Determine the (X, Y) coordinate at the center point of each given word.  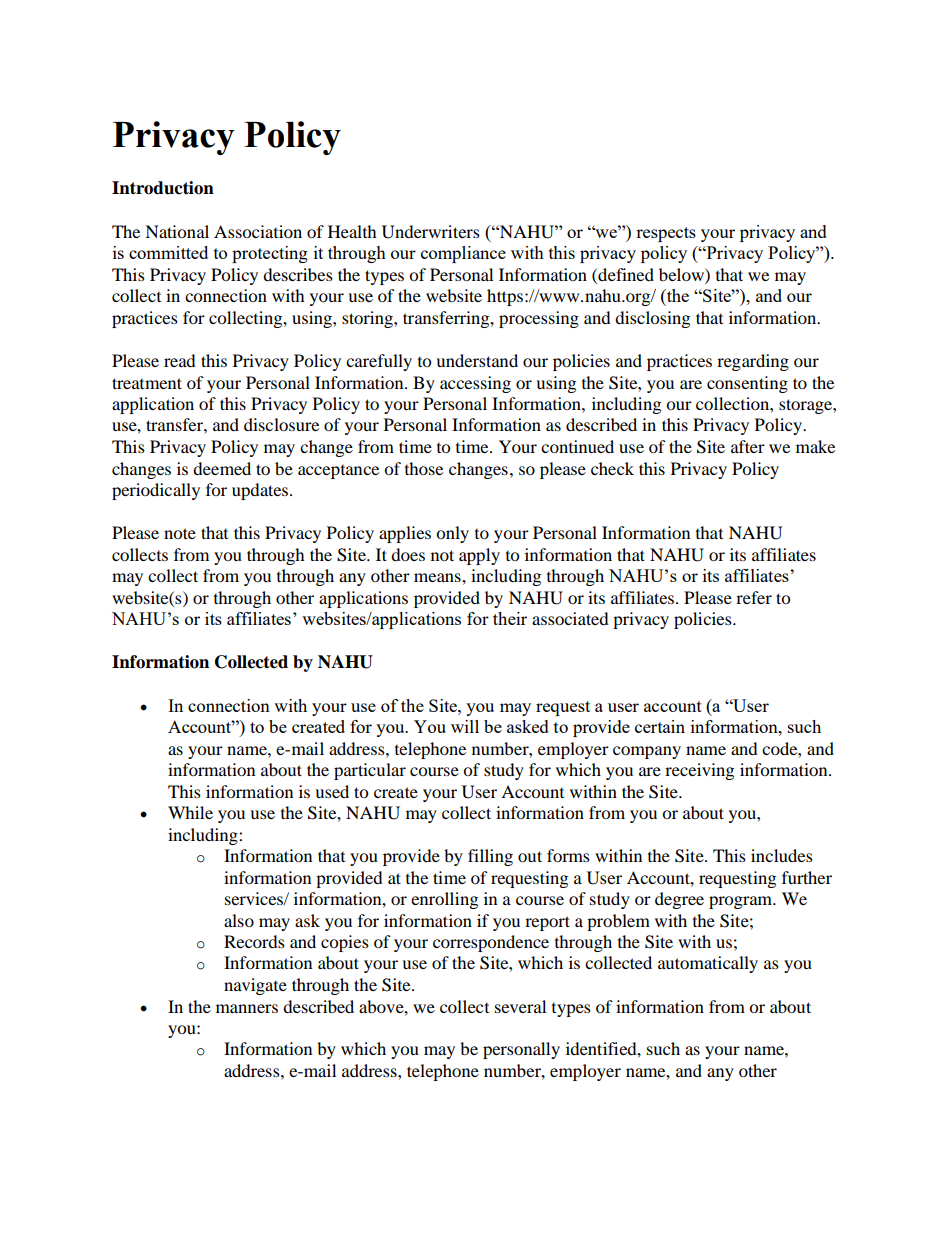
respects (666, 234)
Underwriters (431, 232)
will (465, 726)
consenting (747, 384)
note (180, 533)
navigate (255, 986)
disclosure (281, 424)
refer (754, 597)
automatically (708, 964)
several (520, 1006)
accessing (475, 384)
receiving (699, 771)
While (190, 812)
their (510, 618)
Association (258, 231)
